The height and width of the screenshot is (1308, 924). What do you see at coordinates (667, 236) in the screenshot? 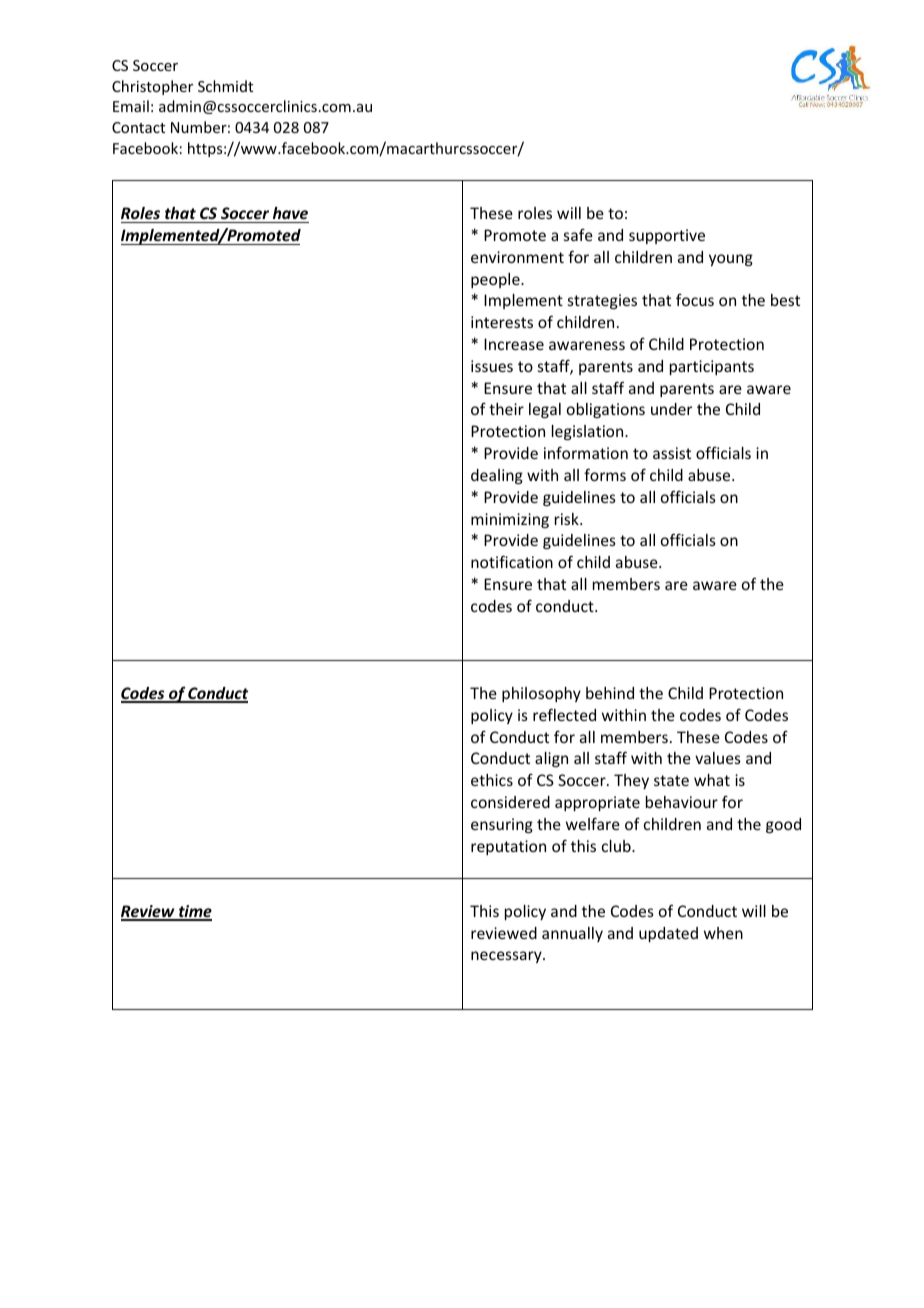
I see `supportive` at bounding box center [667, 236].
